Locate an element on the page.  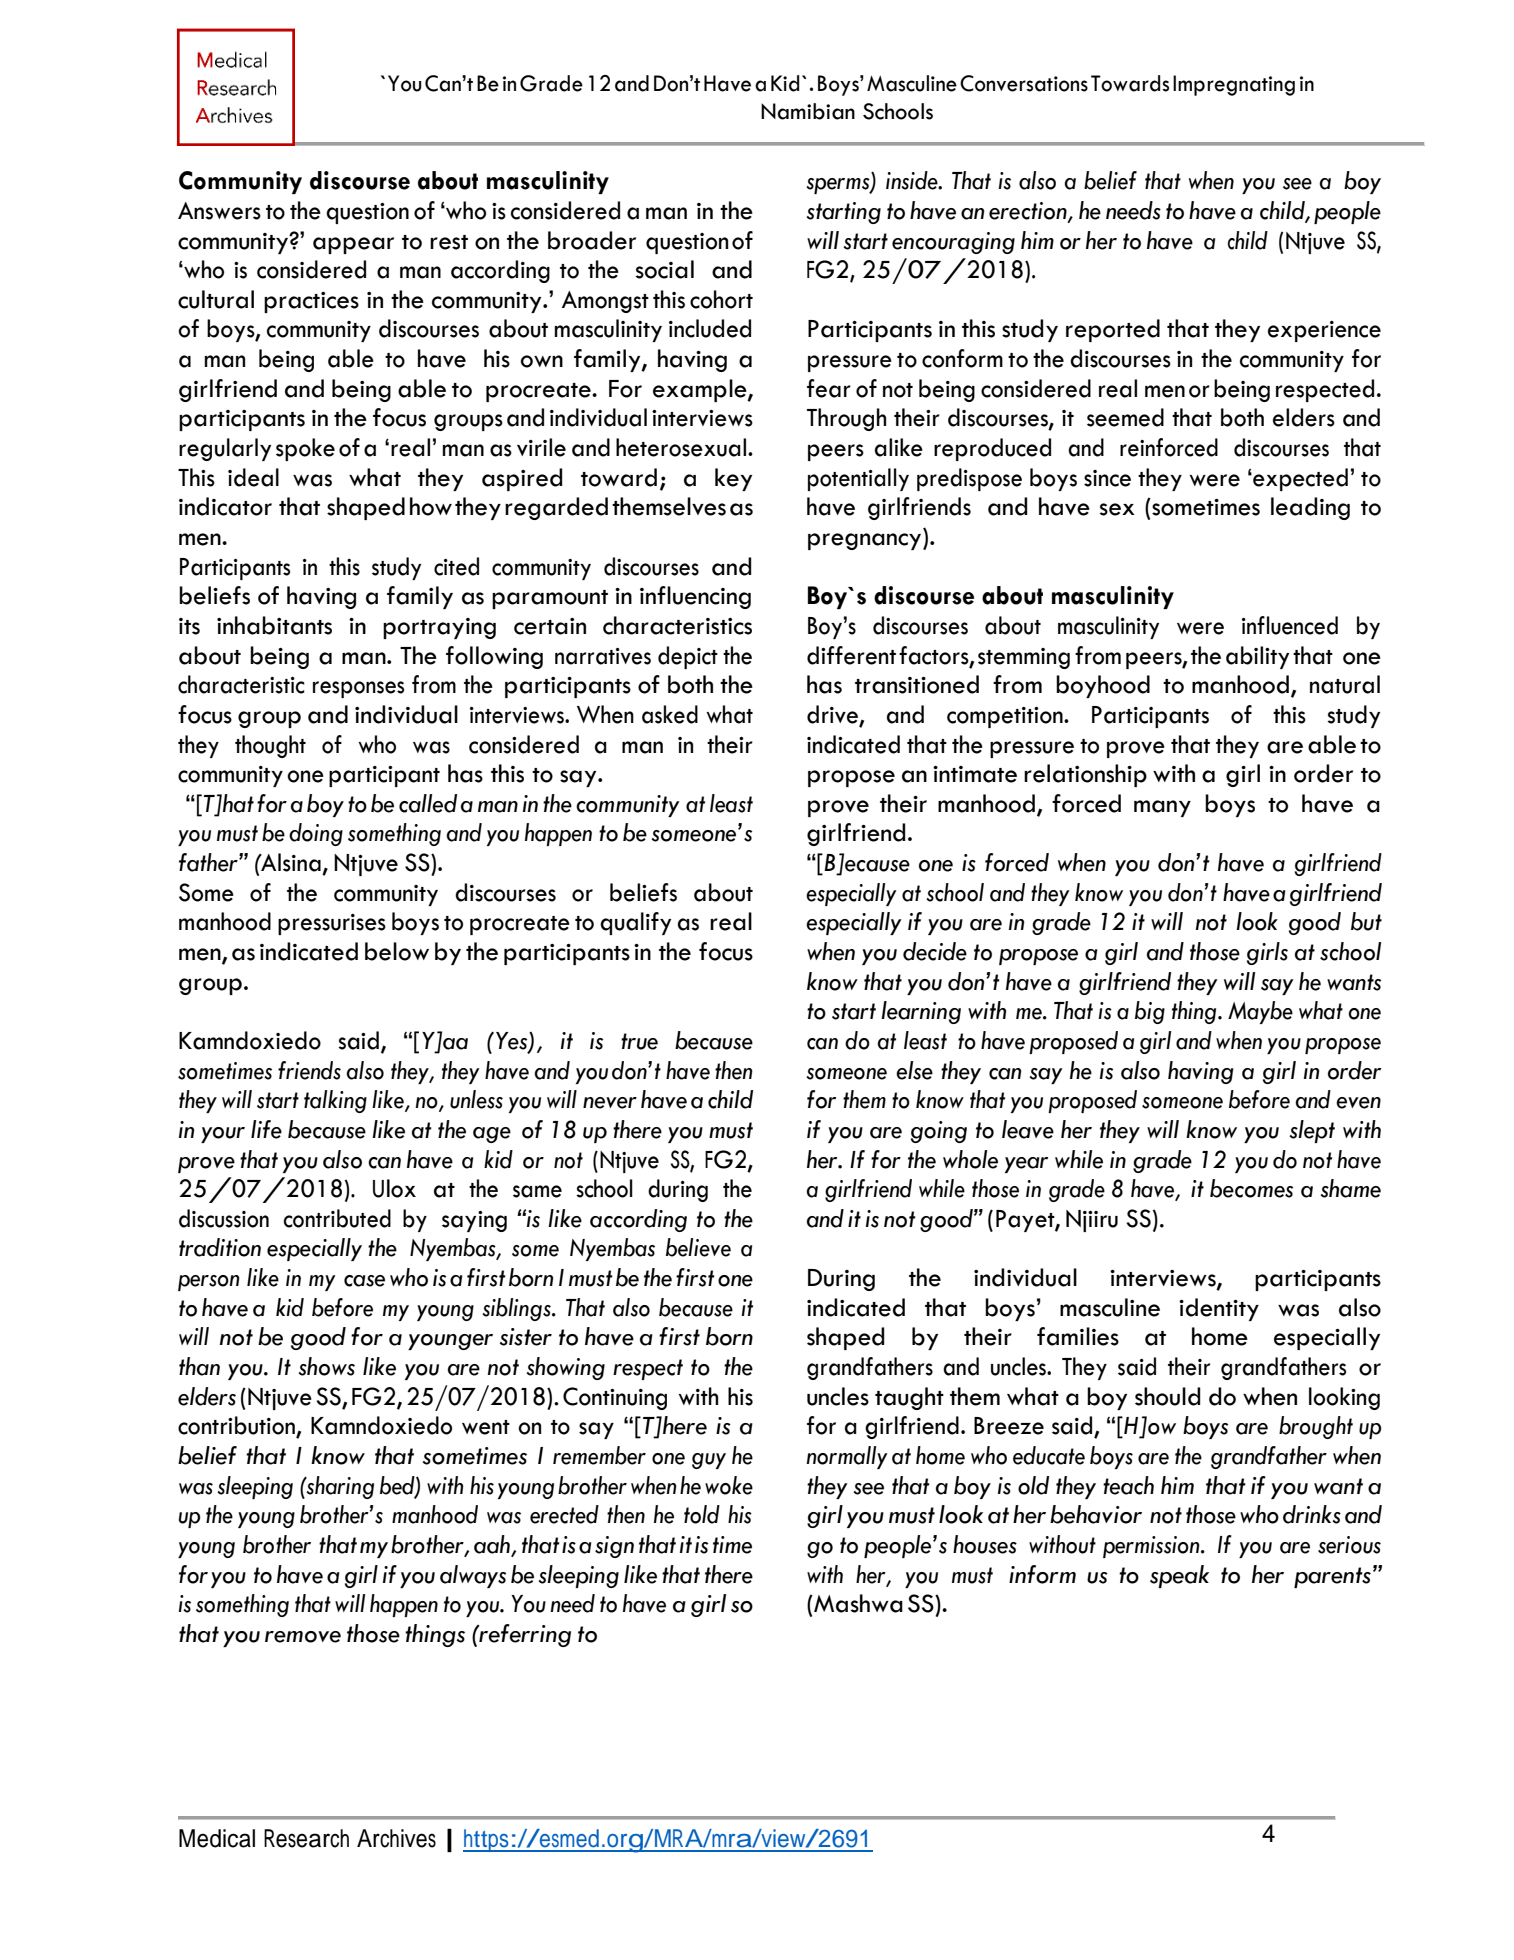
Research is located at coordinates (306, 1838).
